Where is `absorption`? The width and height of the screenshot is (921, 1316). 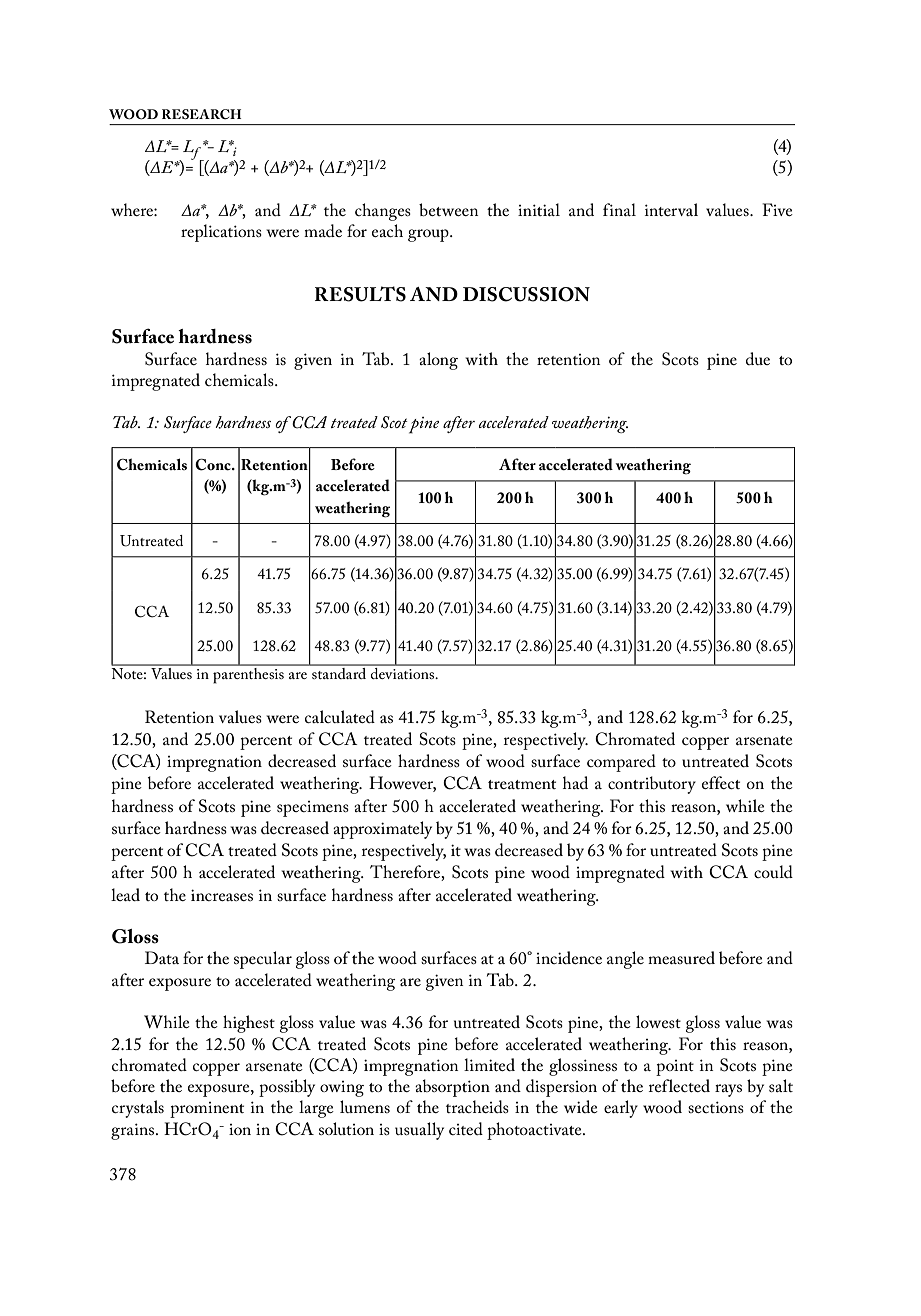 absorption is located at coordinates (452, 1088).
